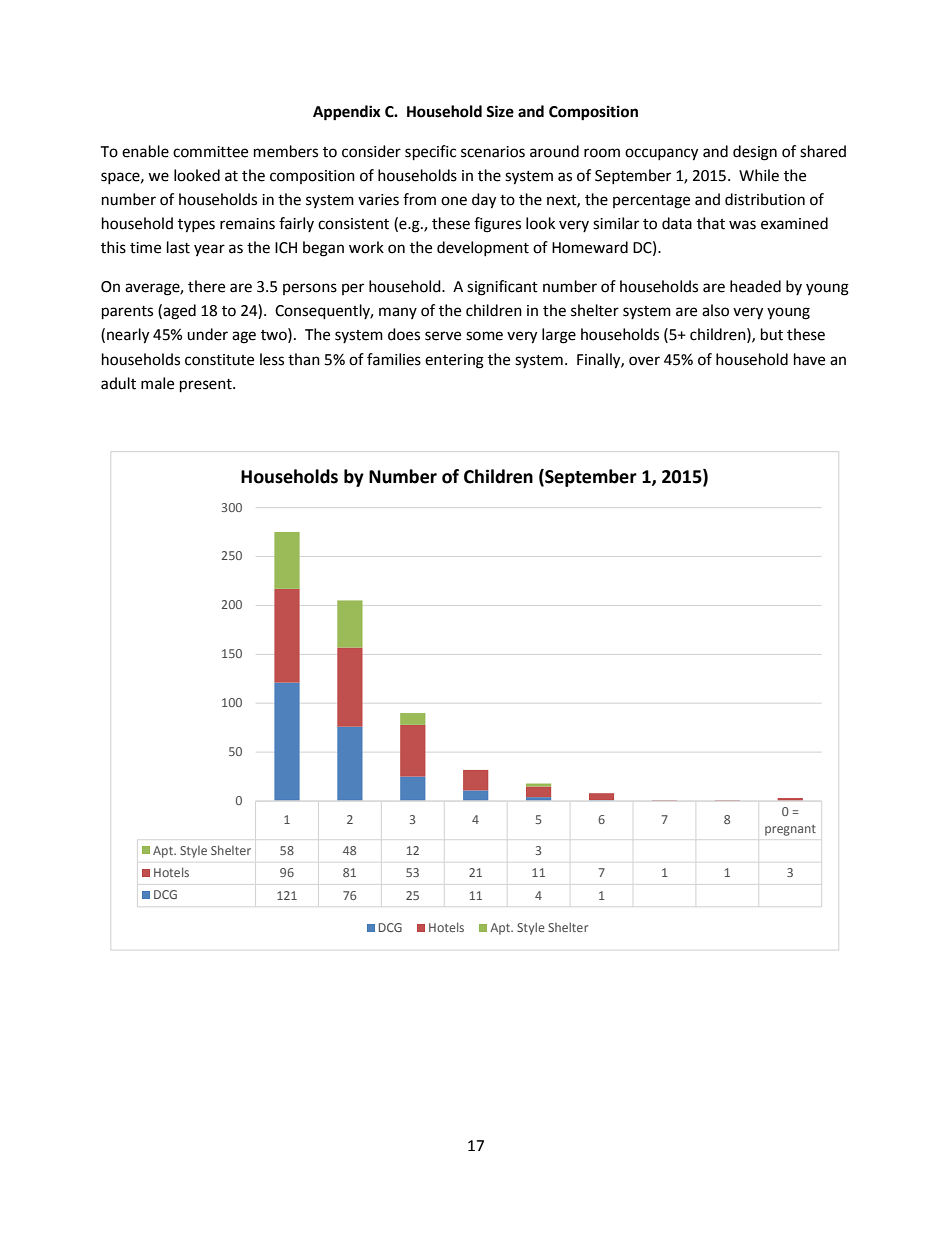  What do you see at coordinates (454, 361) in the screenshot?
I see `entering` at bounding box center [454, 361].
